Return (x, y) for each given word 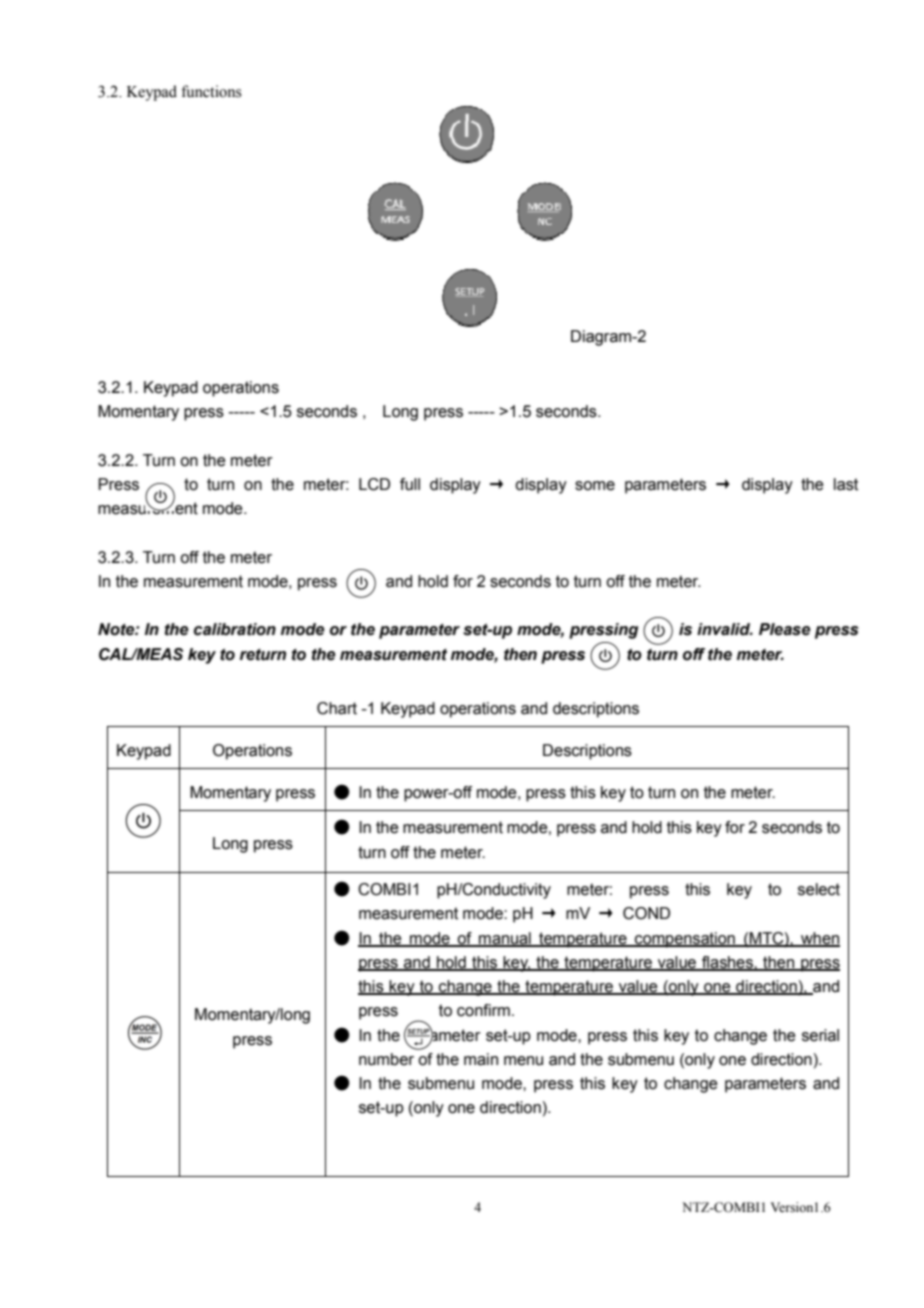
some (595, 486)
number (386, 1059)
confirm (483, 1010)
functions (211, 91)
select (819, 889)
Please (785, 629)
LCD (374, 484)
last (846, 484)
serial (820, 1035)
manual (505, 939)
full (410, 484)
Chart (337, 708)
